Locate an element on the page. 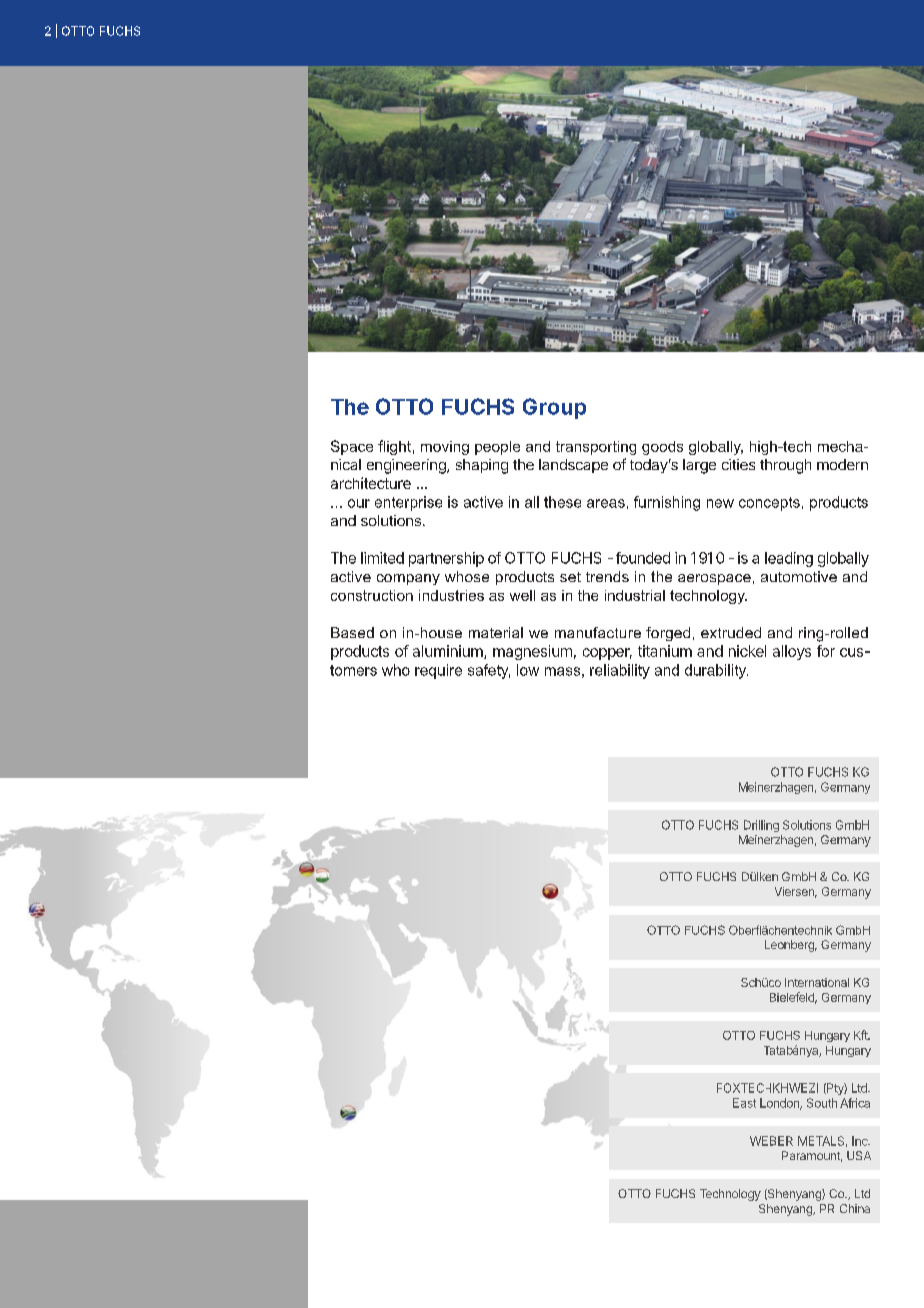 The image size is (924, 1308). safety is located at coordinates (489, 671).
